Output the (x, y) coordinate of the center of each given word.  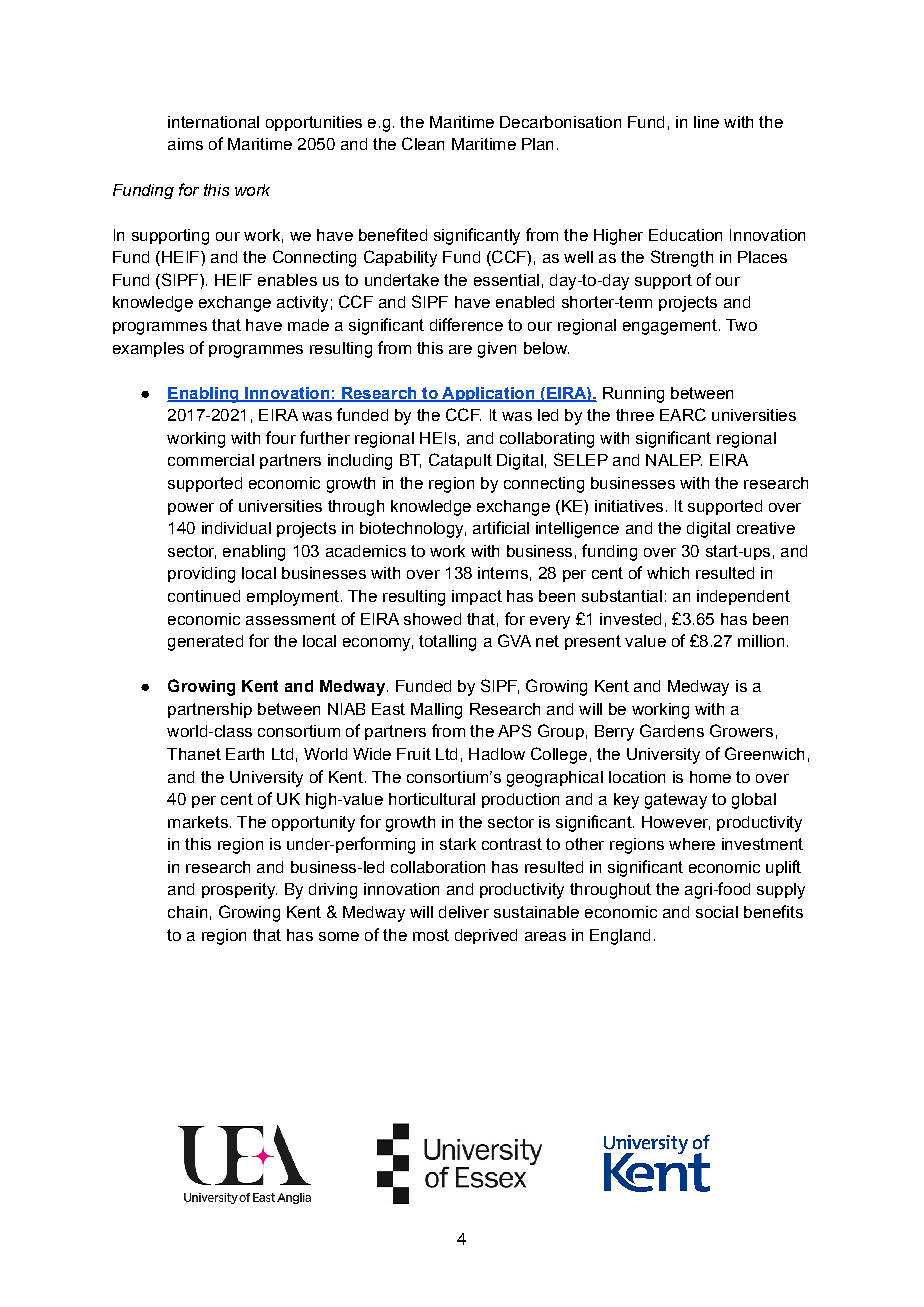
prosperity (239, 891)
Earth (245, 754)
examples (148, 349)
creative (766, 528)
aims (185, 144)
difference (466, 324)
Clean (423, 143)
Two (741, 325)
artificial (501, 527)
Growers (741, 730)
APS (514, 730)
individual (236, 528)
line (706, 122)
